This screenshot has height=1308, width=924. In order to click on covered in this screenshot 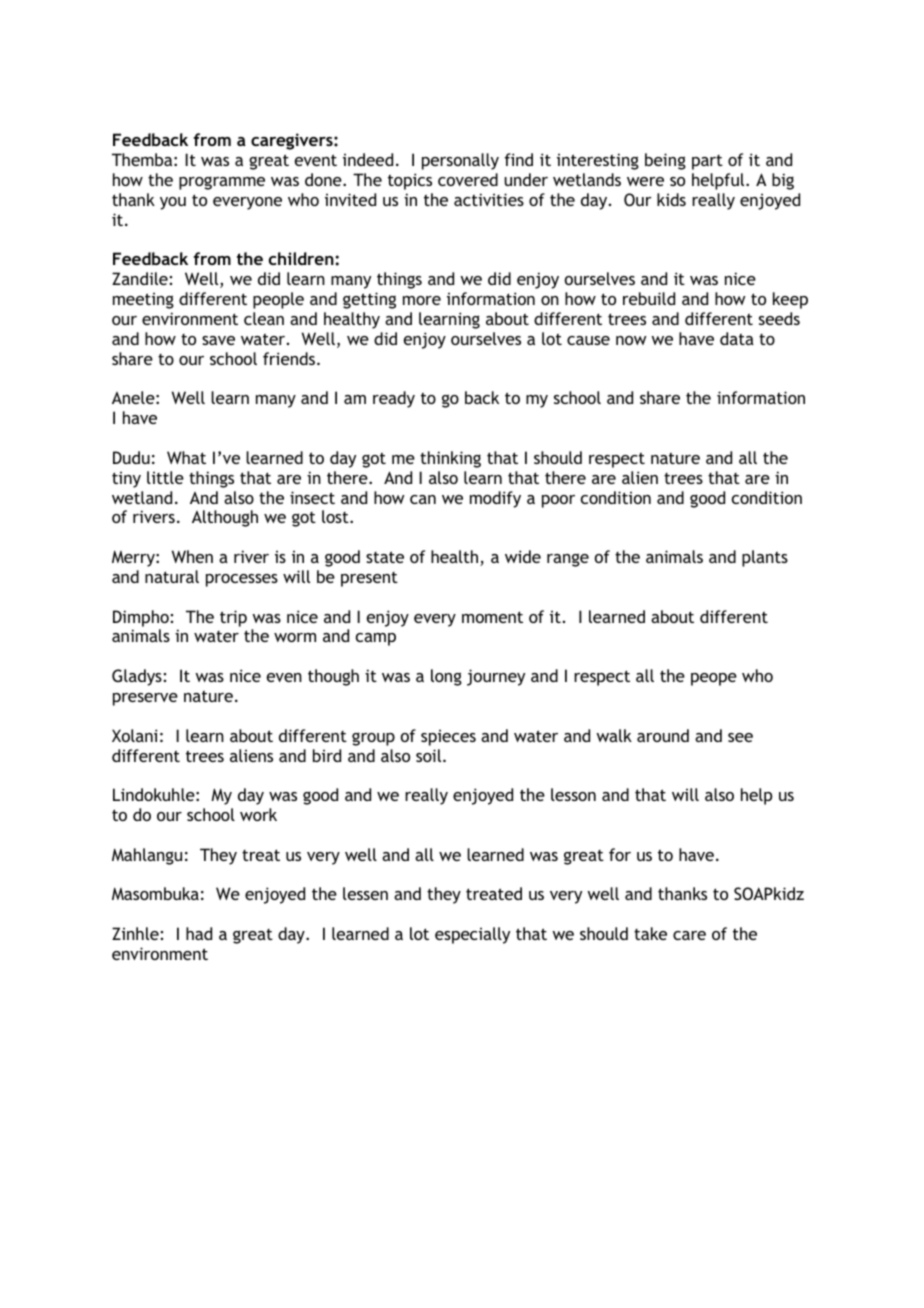, I will do `click(468, 179)`.
